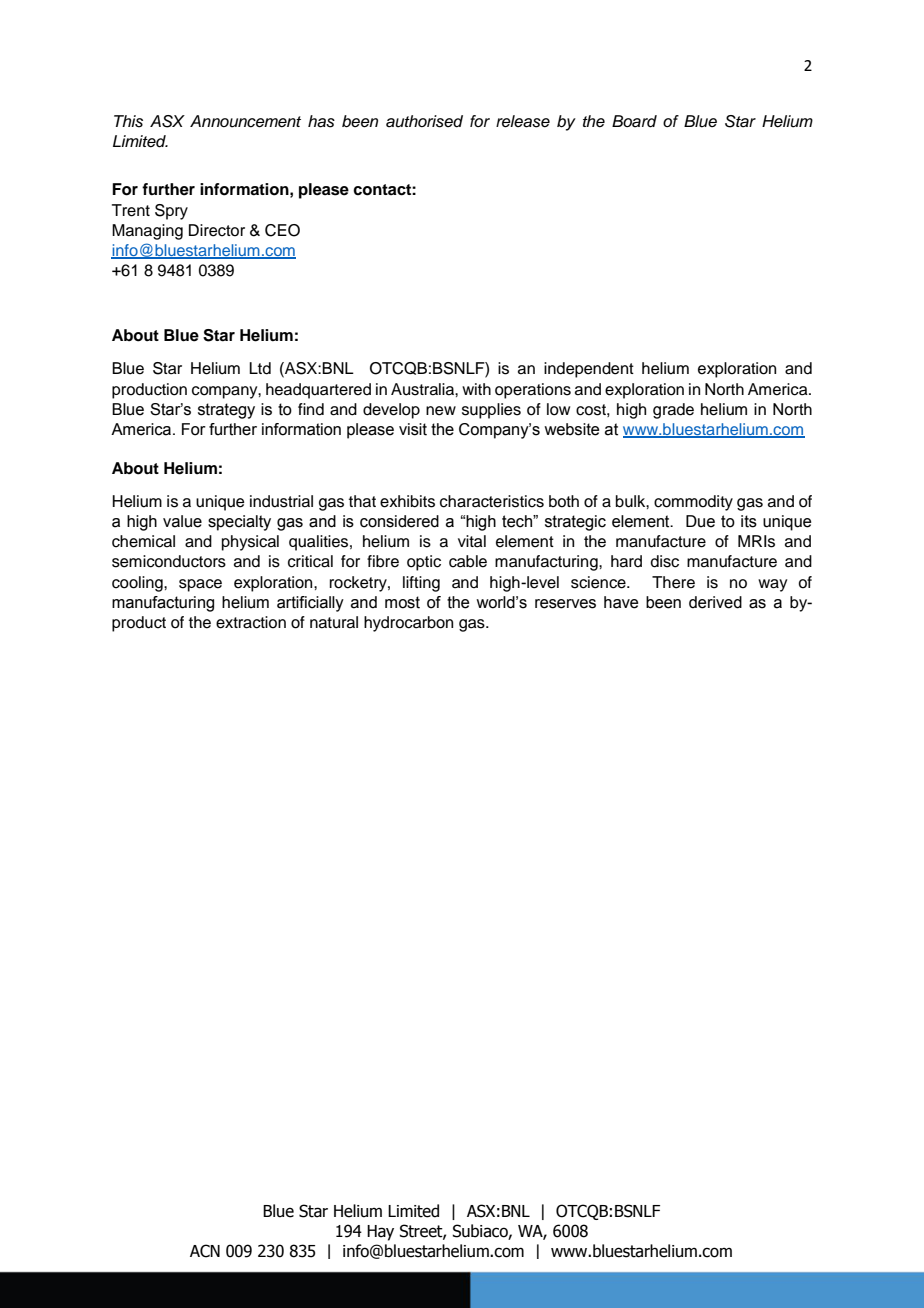  I want to click on Board, so click(634, 121).
